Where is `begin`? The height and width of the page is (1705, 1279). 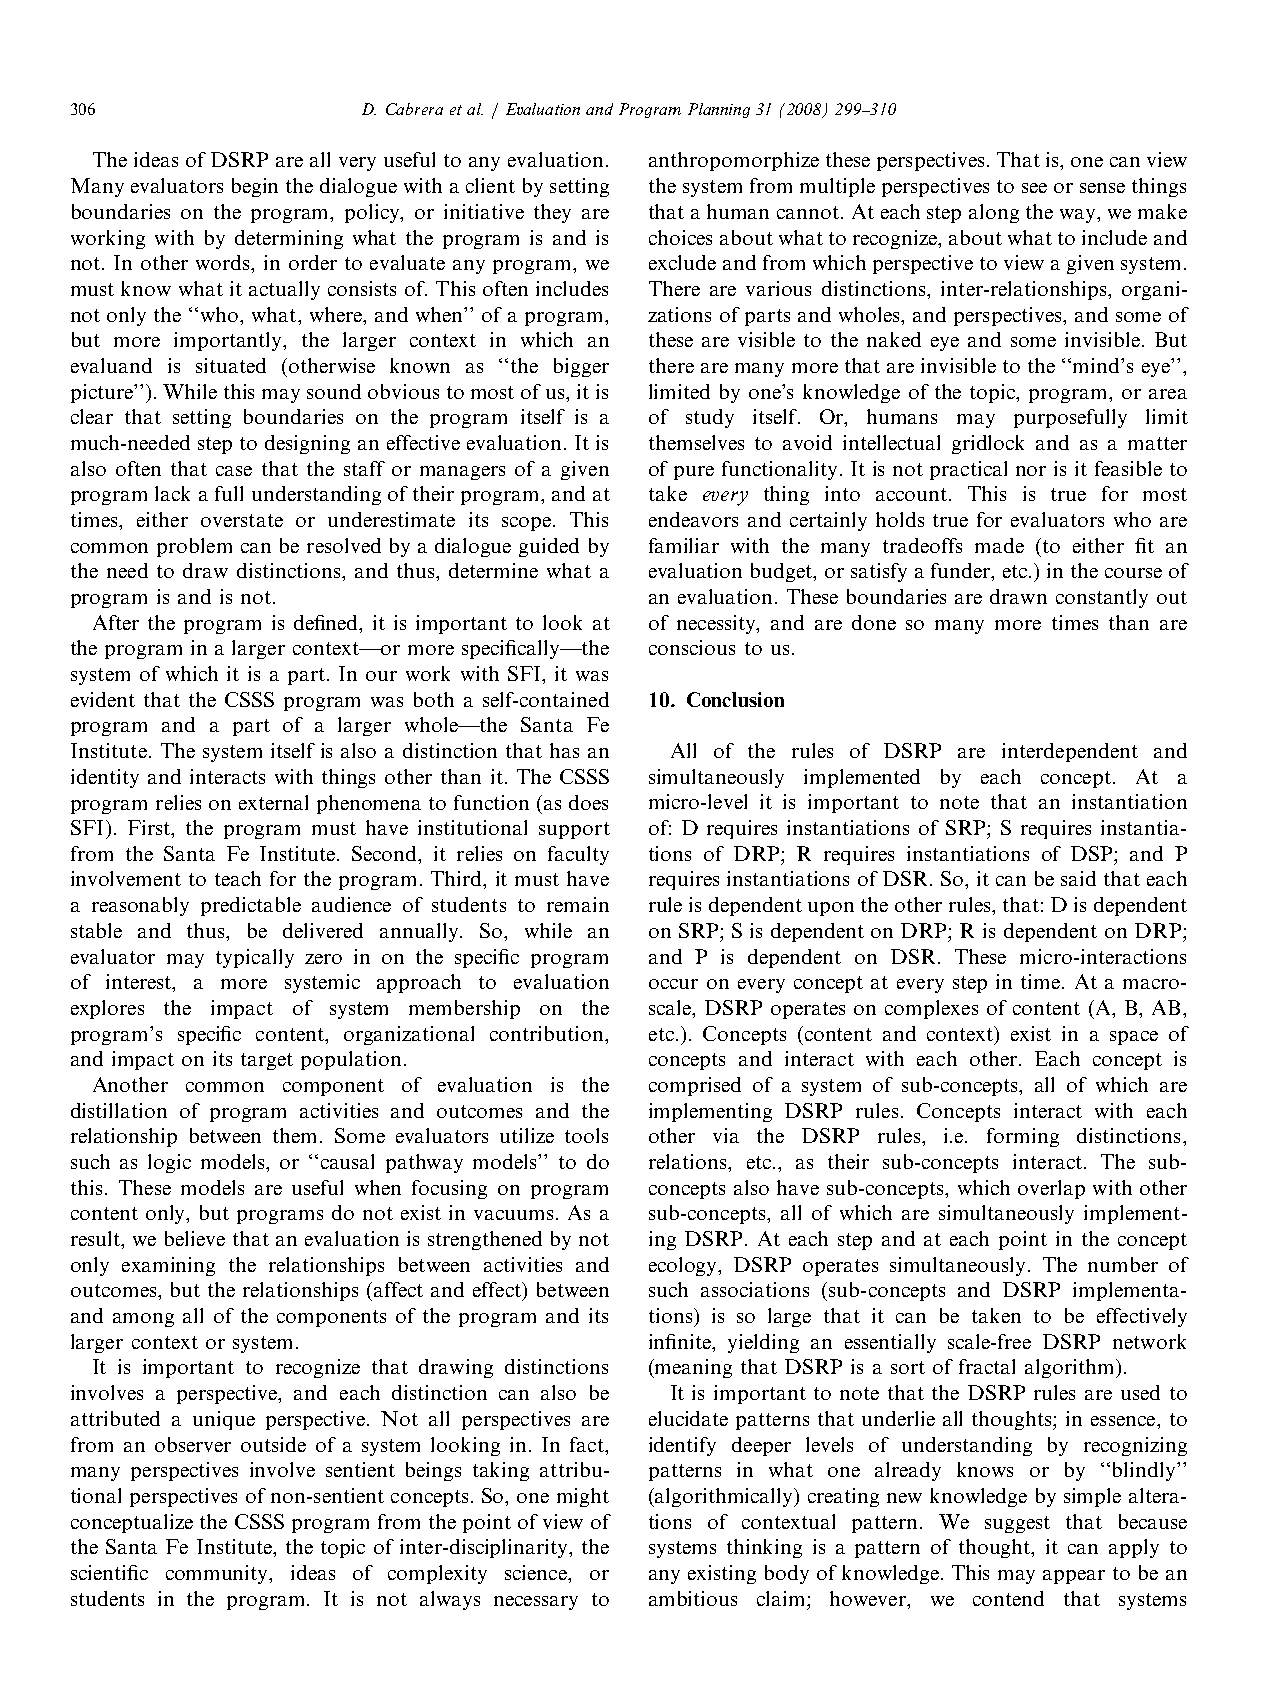
begin is located at coordinates (255, 187).
